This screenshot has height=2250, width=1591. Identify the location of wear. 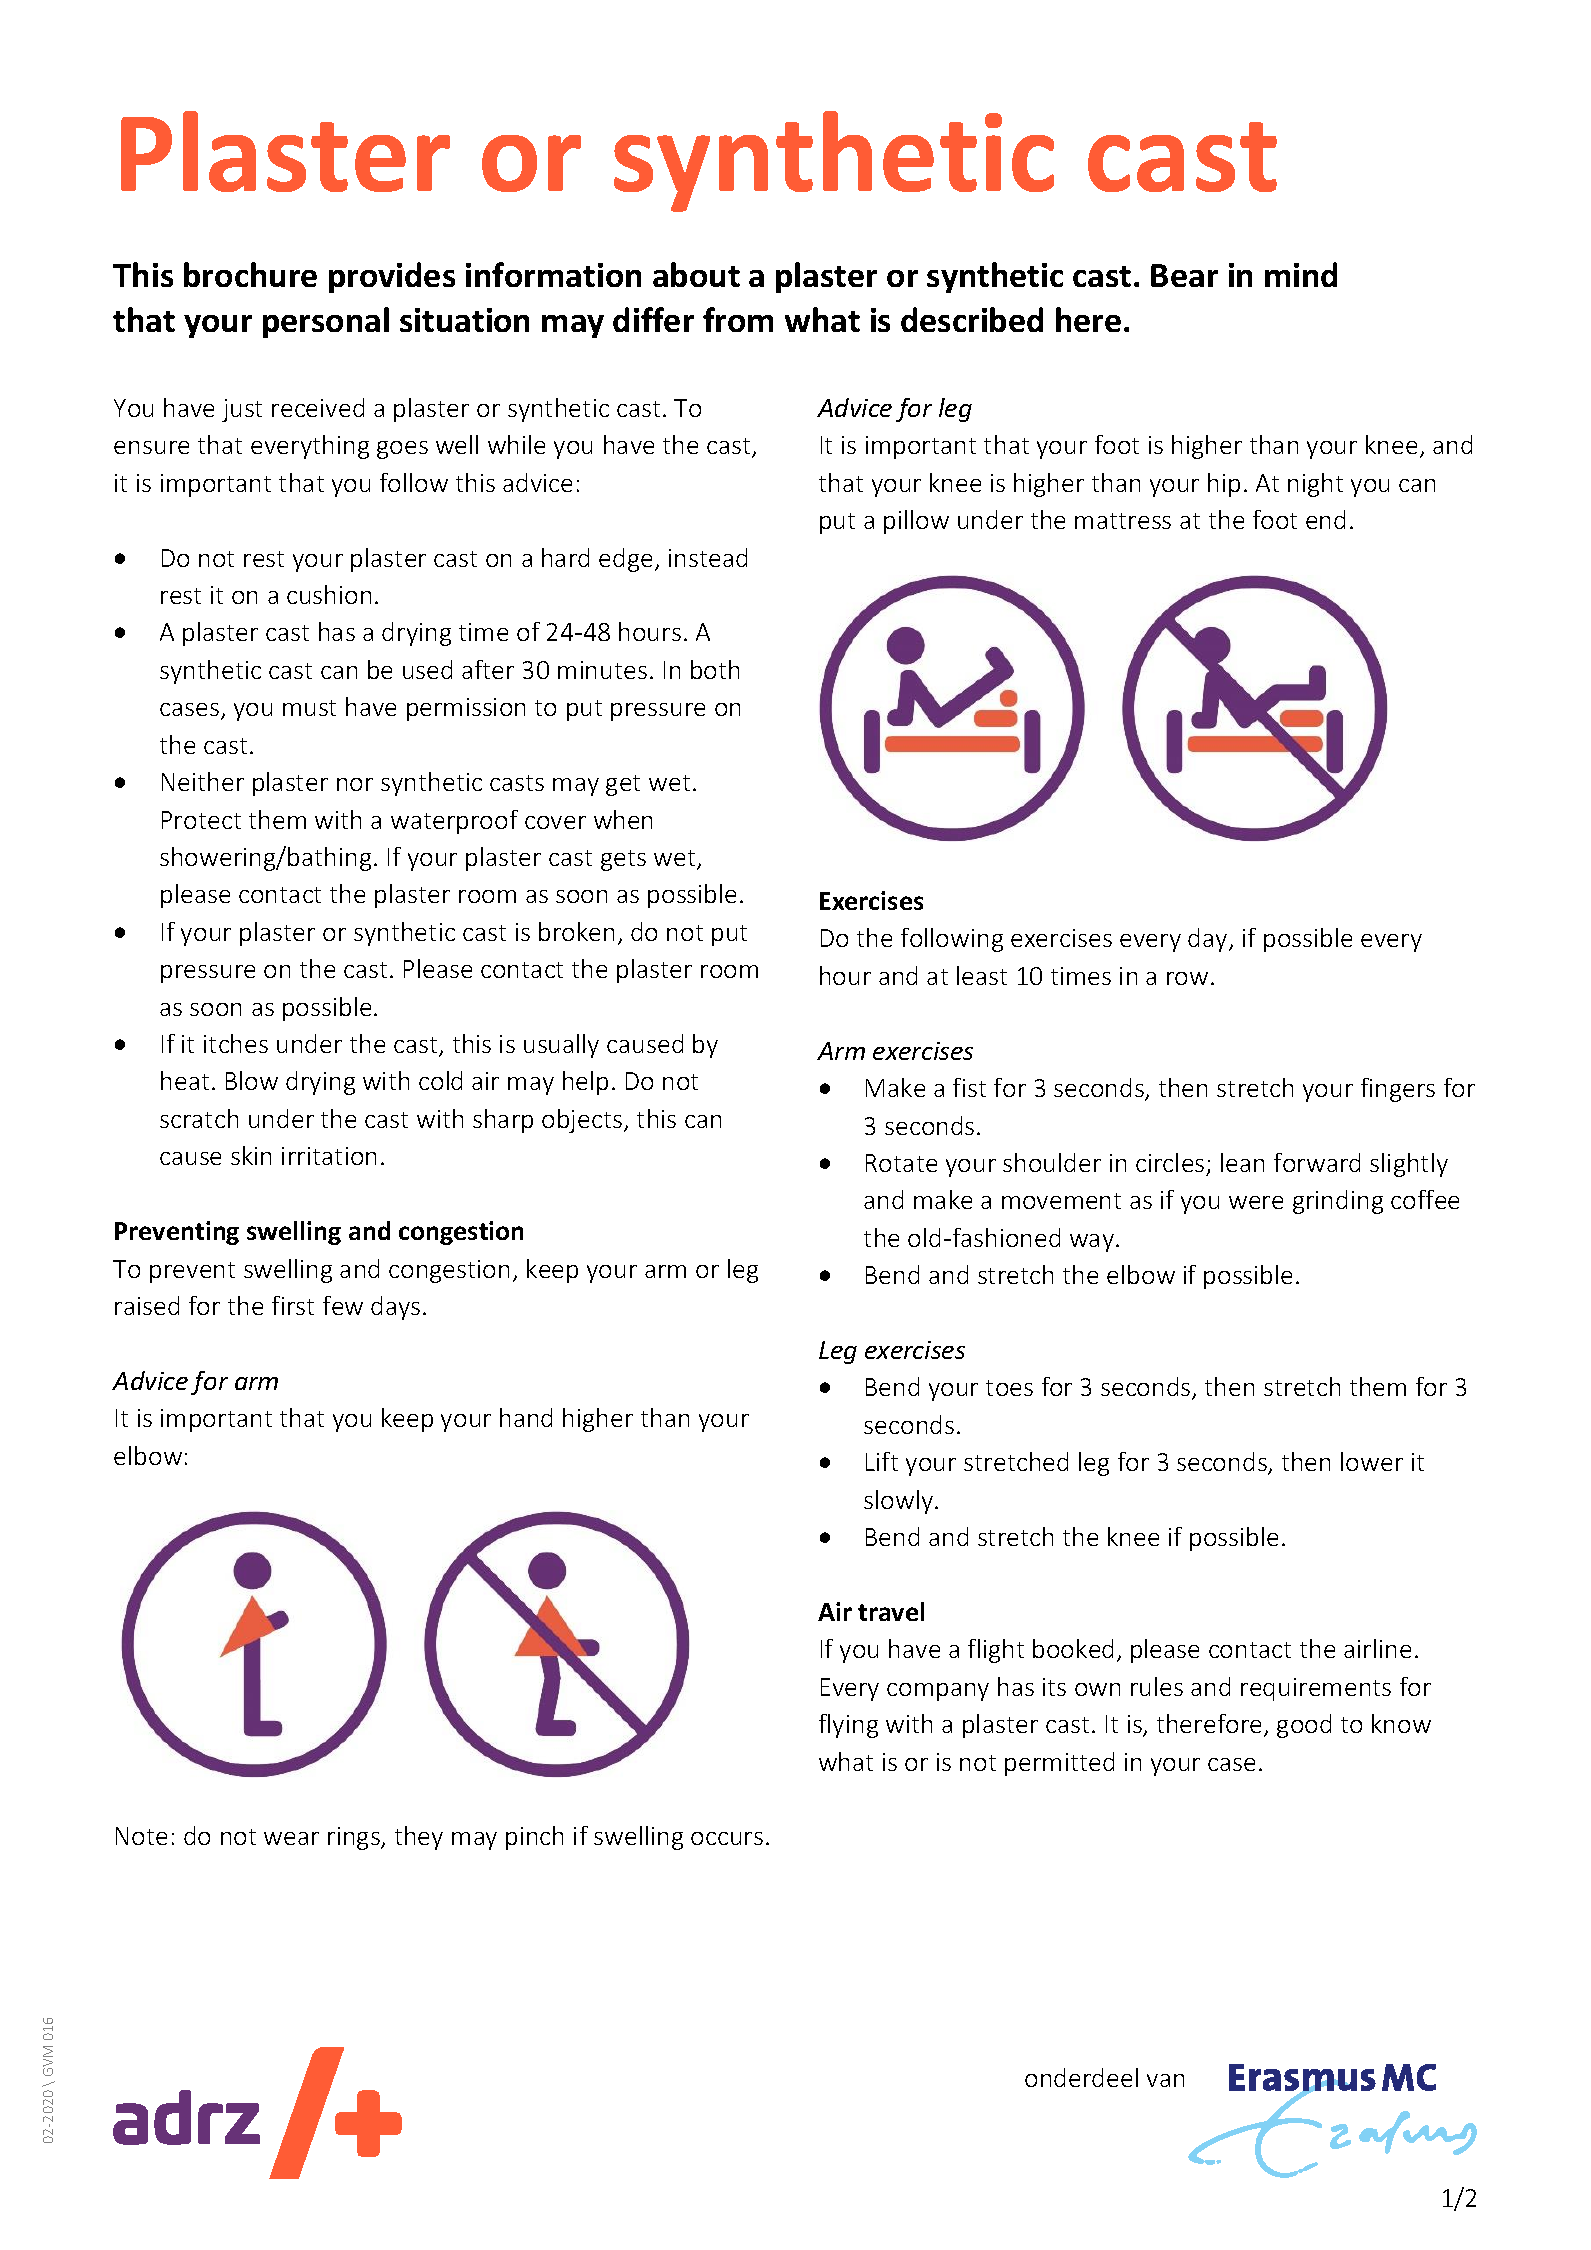
(291, 1838).
